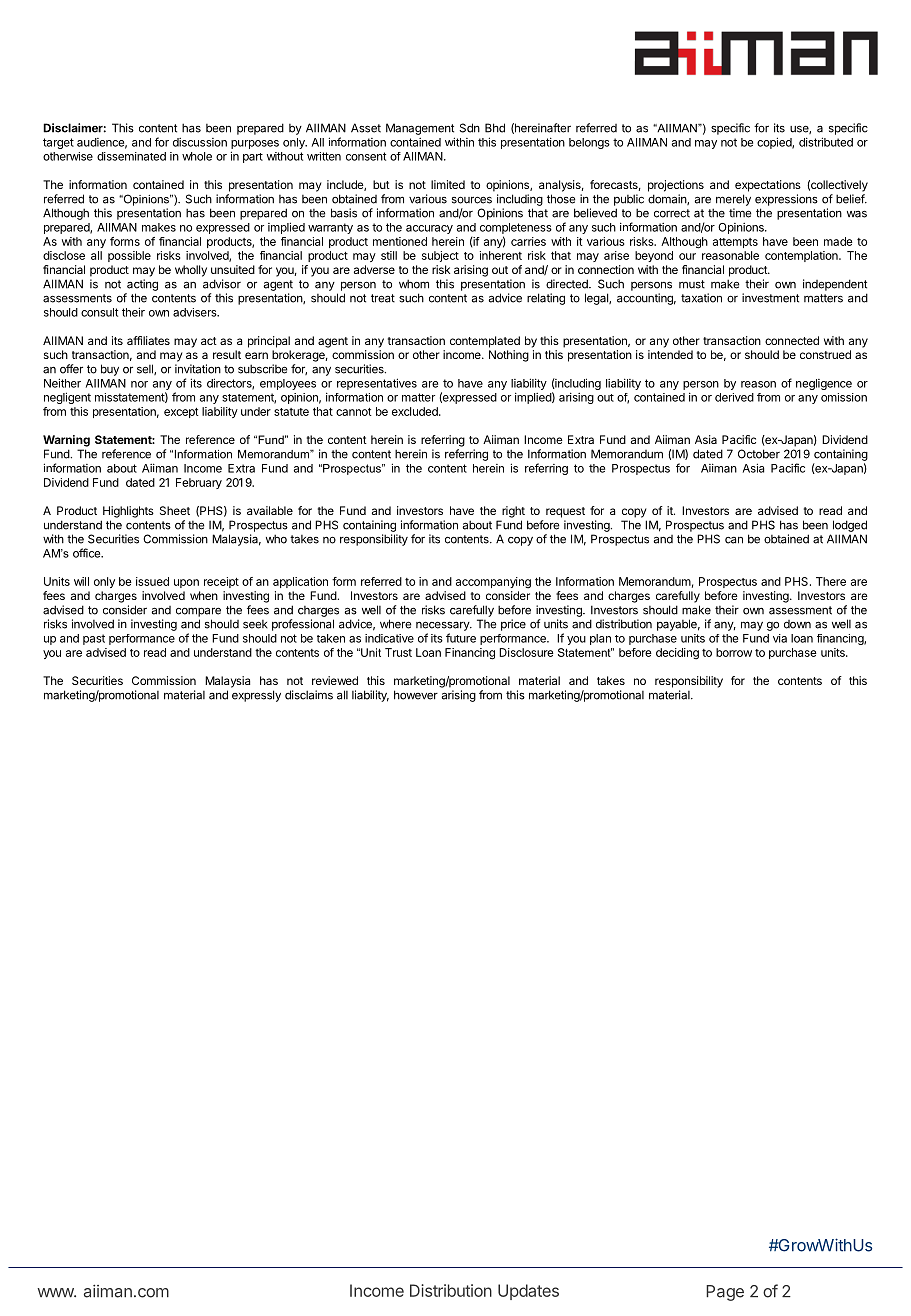 The width and height of the screenshot is (911, 1316). Describe the element at coordinates (768, 186) in the screenshot. I see `expectations` at that location.
